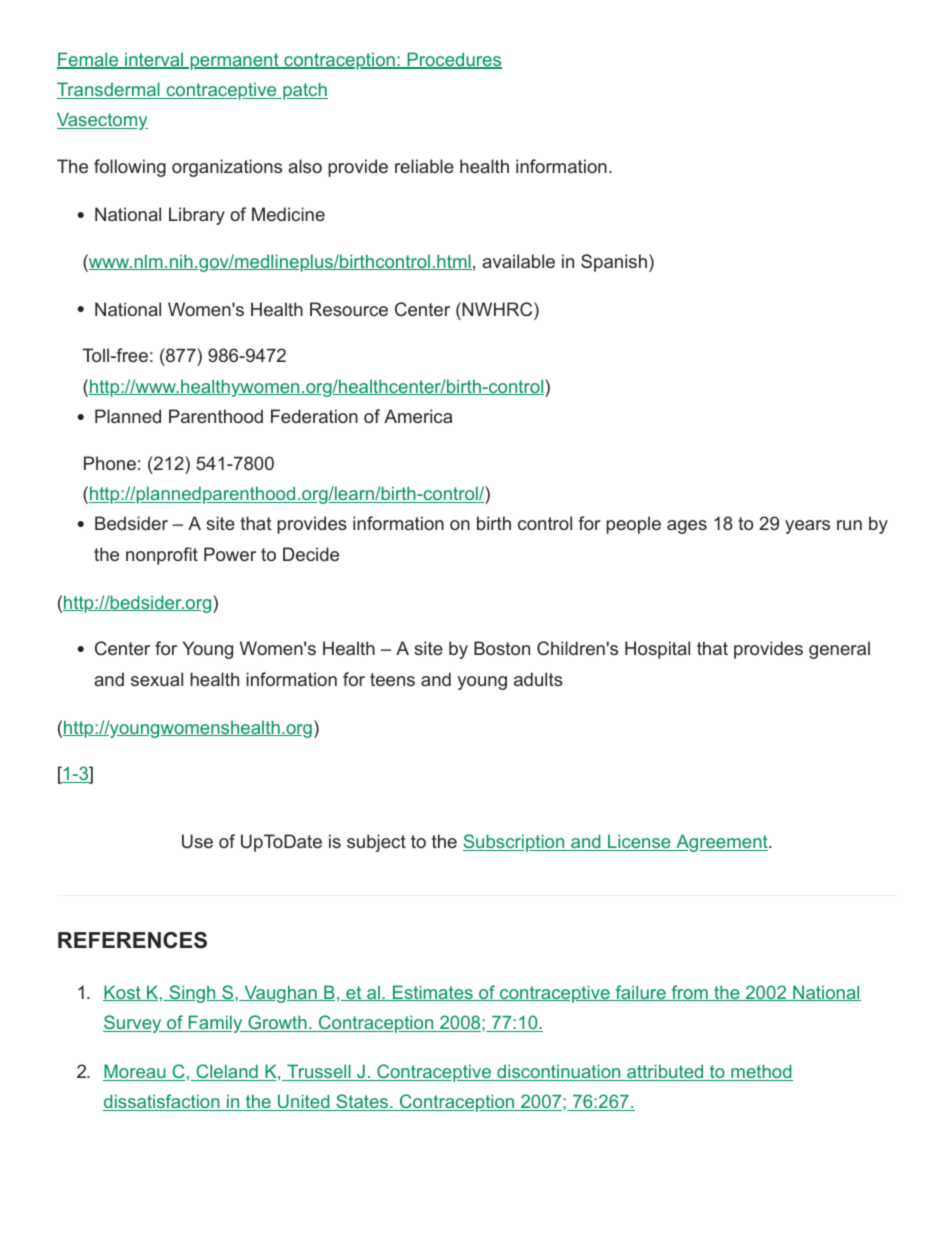  I want to click on Boston, so click(502, 648).
